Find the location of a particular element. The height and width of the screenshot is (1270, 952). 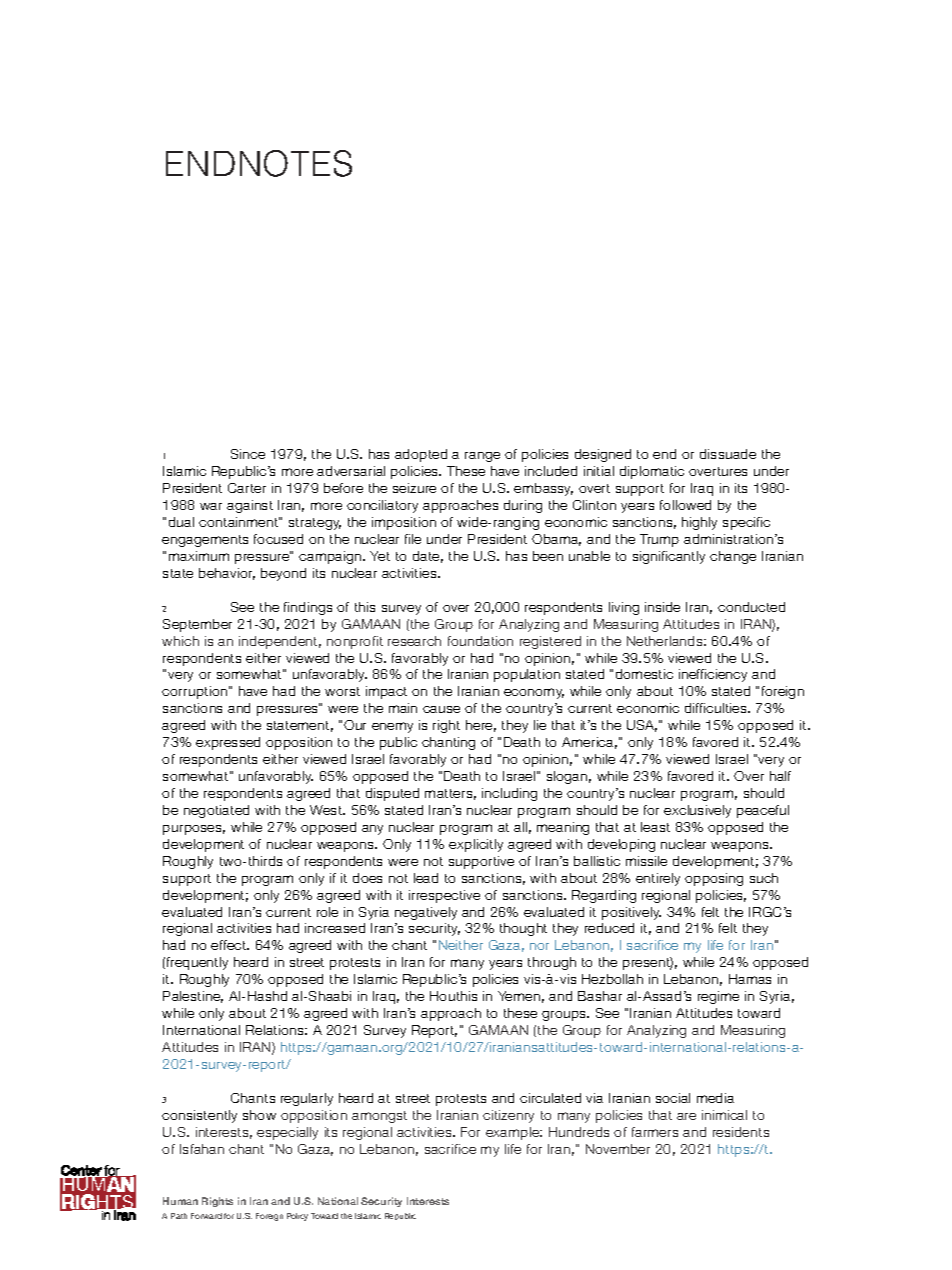

cause is located at coordinates (441, 709).
